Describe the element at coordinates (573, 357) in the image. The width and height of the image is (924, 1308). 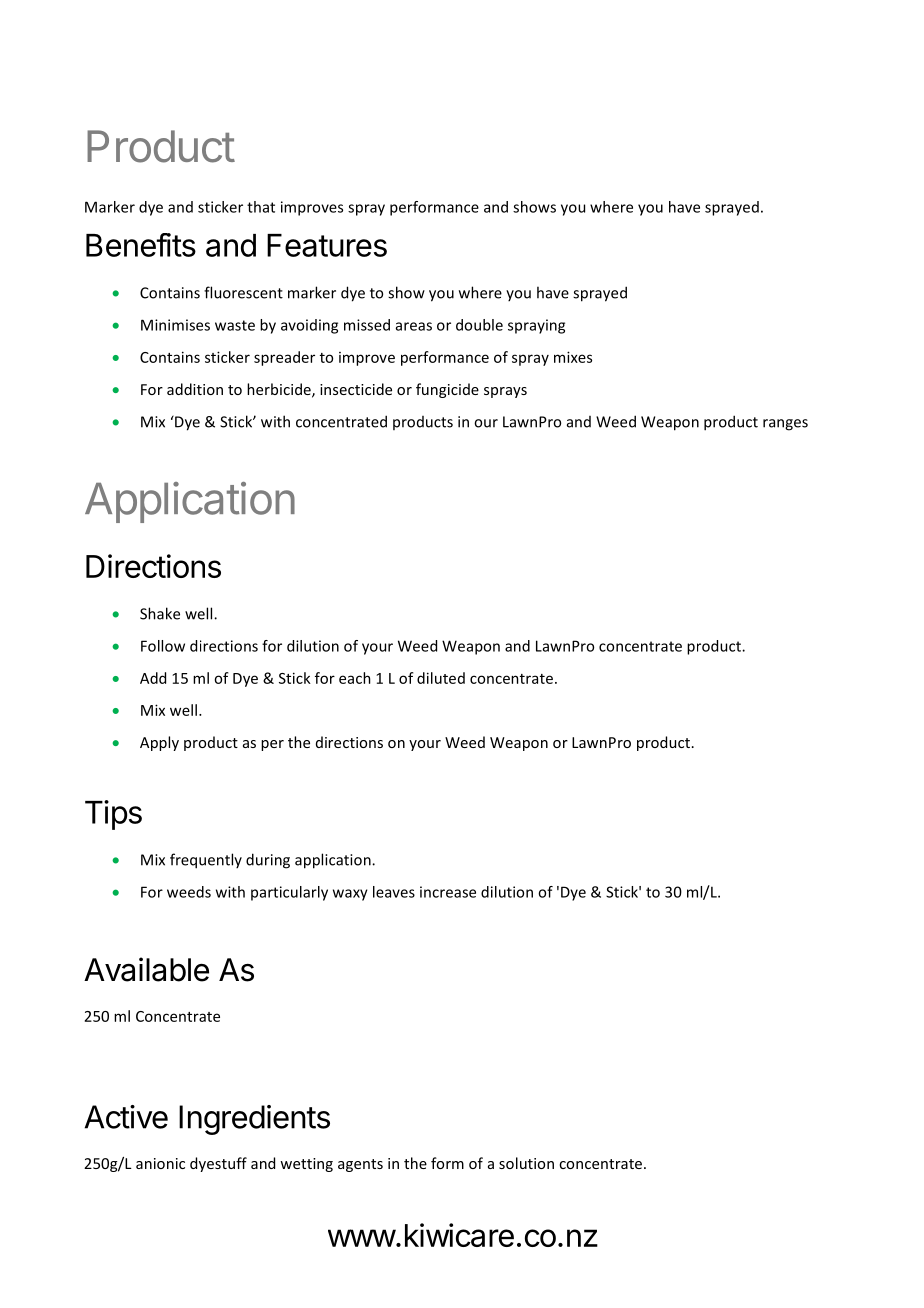
I see `mixes` at that location.
